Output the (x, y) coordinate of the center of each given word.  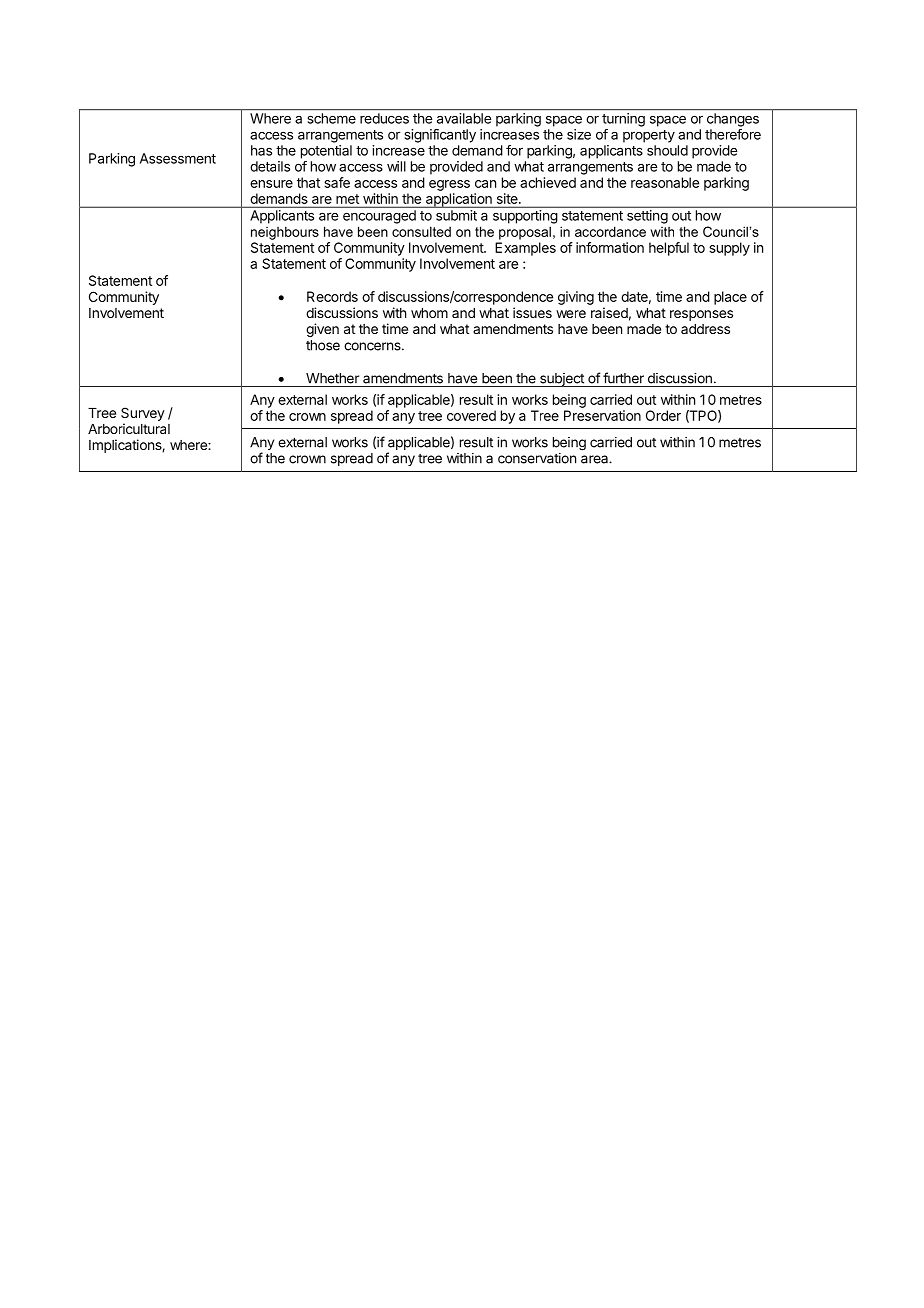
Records (332, 296)
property (649, 136)
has (261, 150)
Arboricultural (129, 428)
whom (429, 313)
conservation (537, 458)
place (730, 298)
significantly (440, 136)
